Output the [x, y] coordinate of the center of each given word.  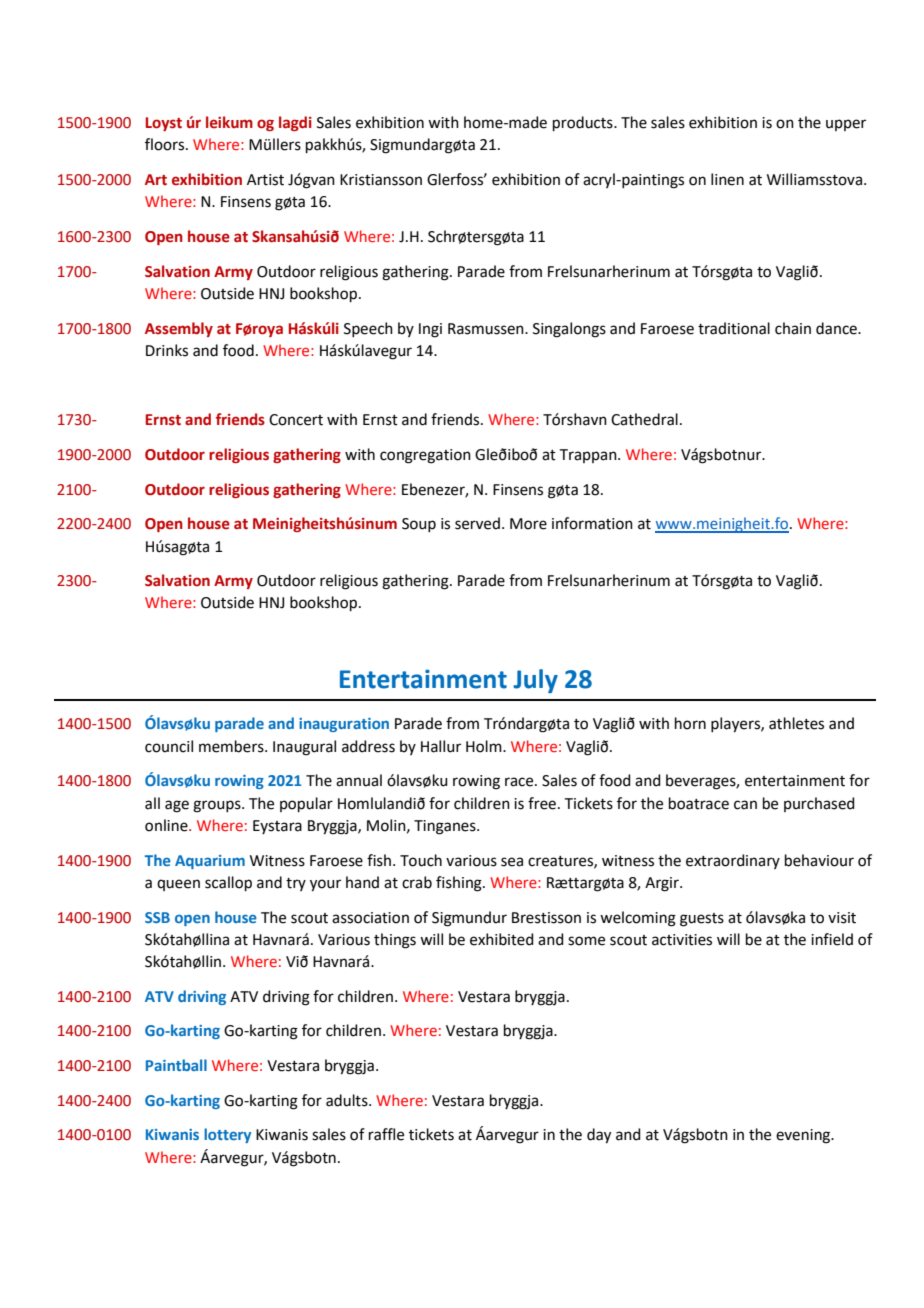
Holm [485, 746]
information [592, 523]
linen [727, 179]
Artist [265, 180]
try [296, 884]
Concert [296, 420]
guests [702, 920]
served [477, 523]
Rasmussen [487, 329]
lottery [227, 1135]
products [584, 123]
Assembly [179, 329]
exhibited [502, 939]
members [232, 746]
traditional [734, 328]
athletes [796, 723]
